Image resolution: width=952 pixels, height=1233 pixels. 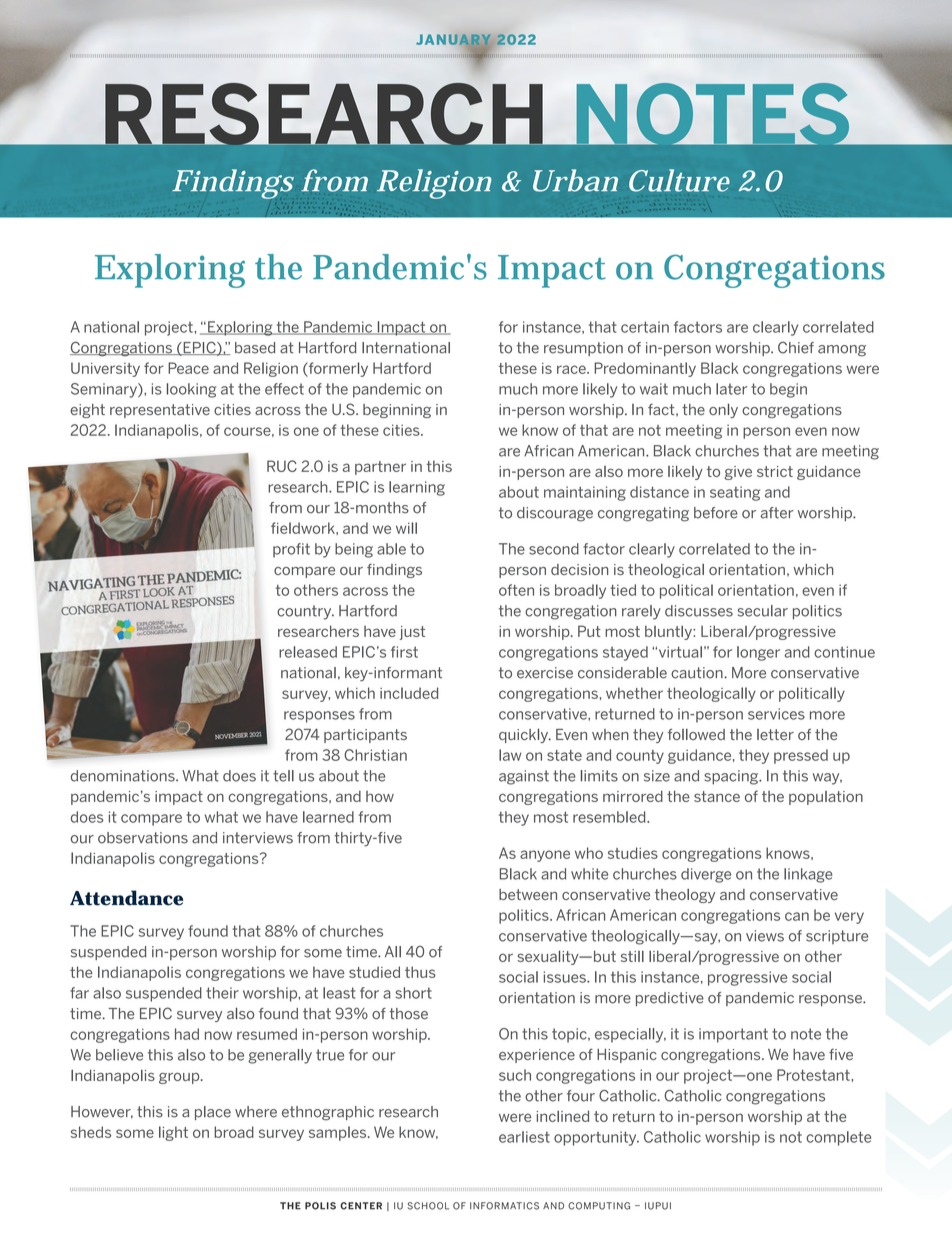 I want to click on Culture, so click(x=679, y=180).
